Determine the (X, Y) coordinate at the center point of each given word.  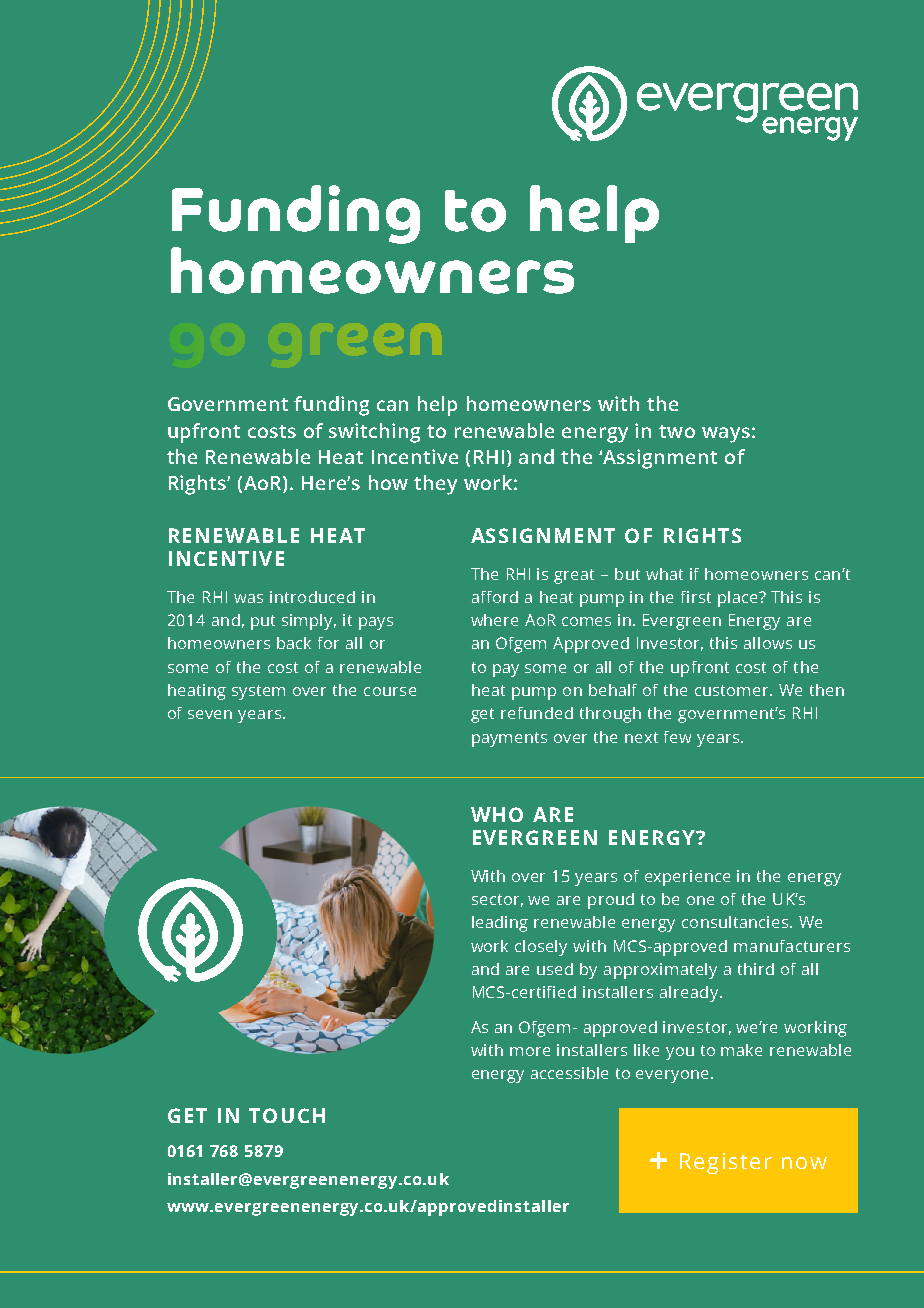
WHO (497, 814)
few (677, 737)
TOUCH (287, 1115)
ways (726, 435)
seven (210, 714)
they (435, 485)
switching (374, 433)
